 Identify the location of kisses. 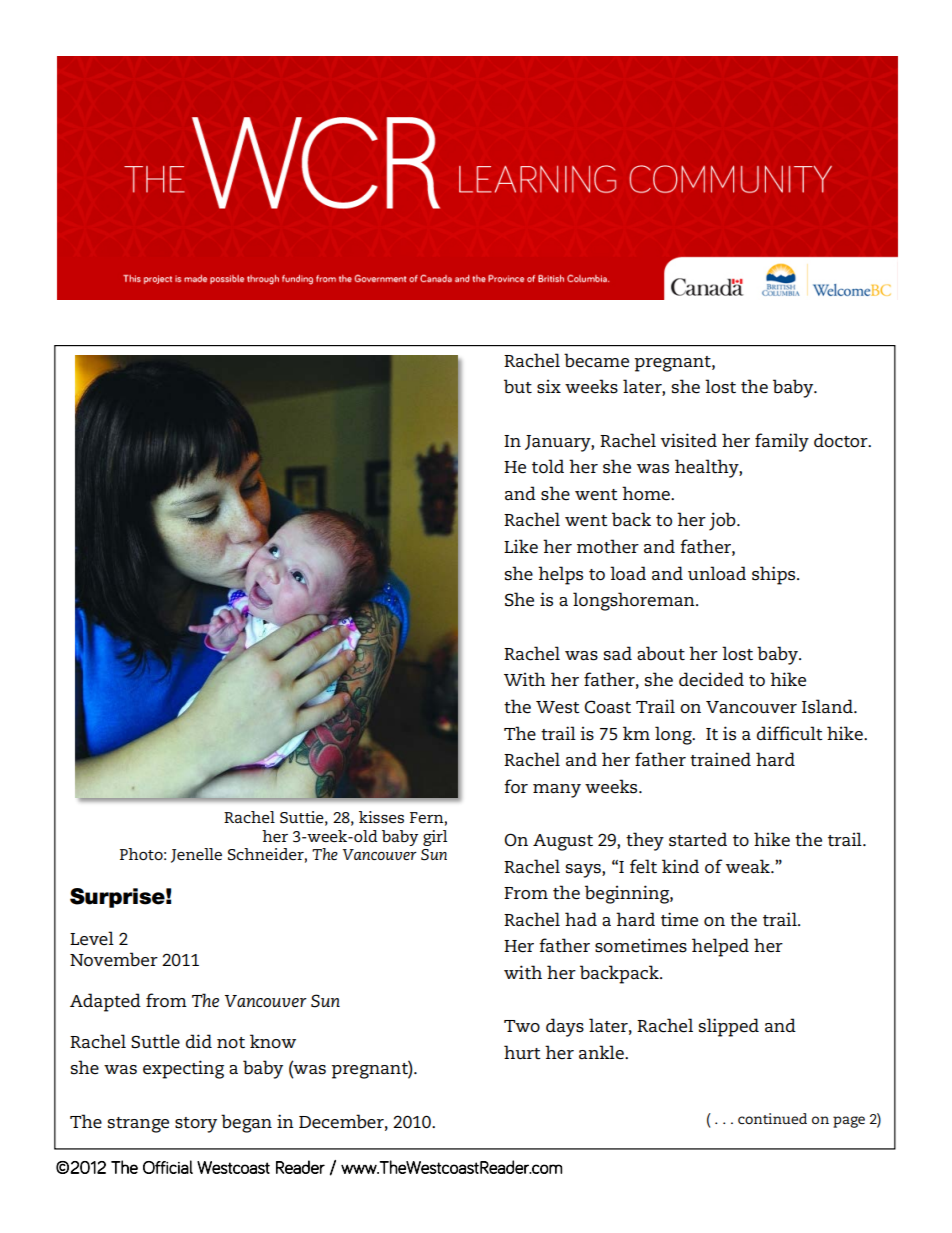
(381, 817).
